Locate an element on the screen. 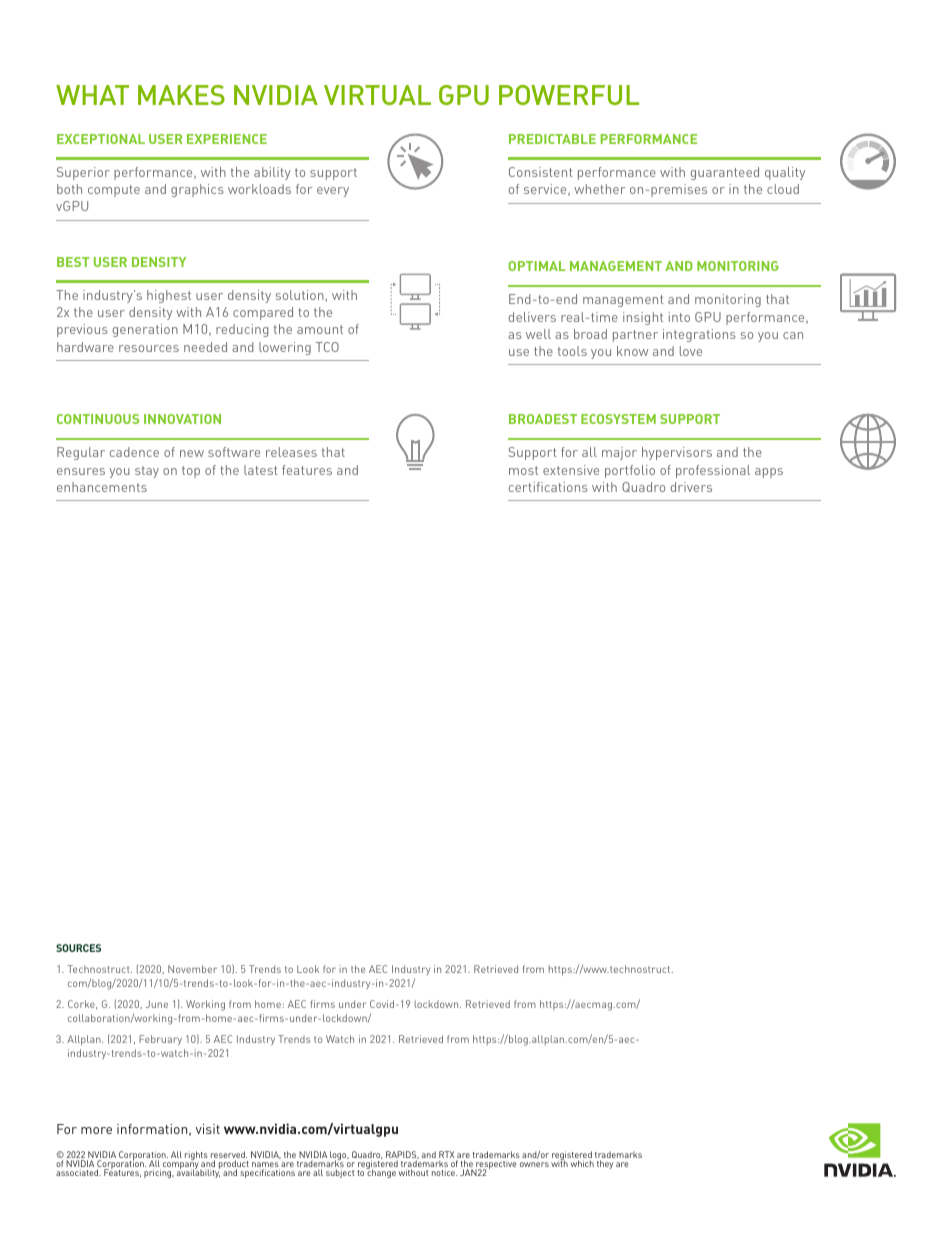 The height and width of the screenshot is (1233, 952). TCO is located at coordinates (327, 347).
